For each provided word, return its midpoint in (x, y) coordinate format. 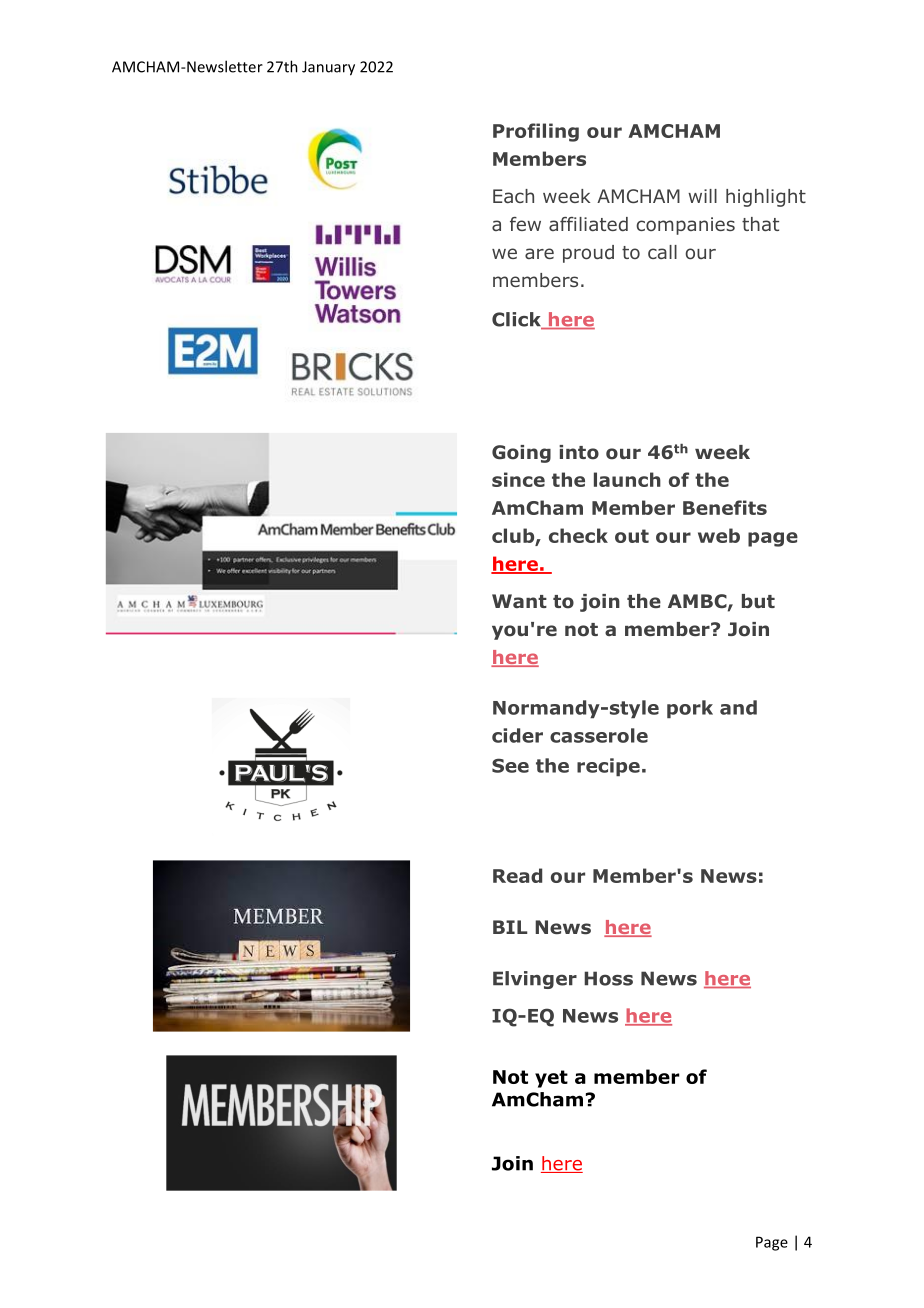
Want (519, 601)
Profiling (536, 132)
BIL (510, 927)
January (328, 68)
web (719, 535)
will (702, 196)
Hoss (608, 978)
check (578, 535)
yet (551, 1079)
